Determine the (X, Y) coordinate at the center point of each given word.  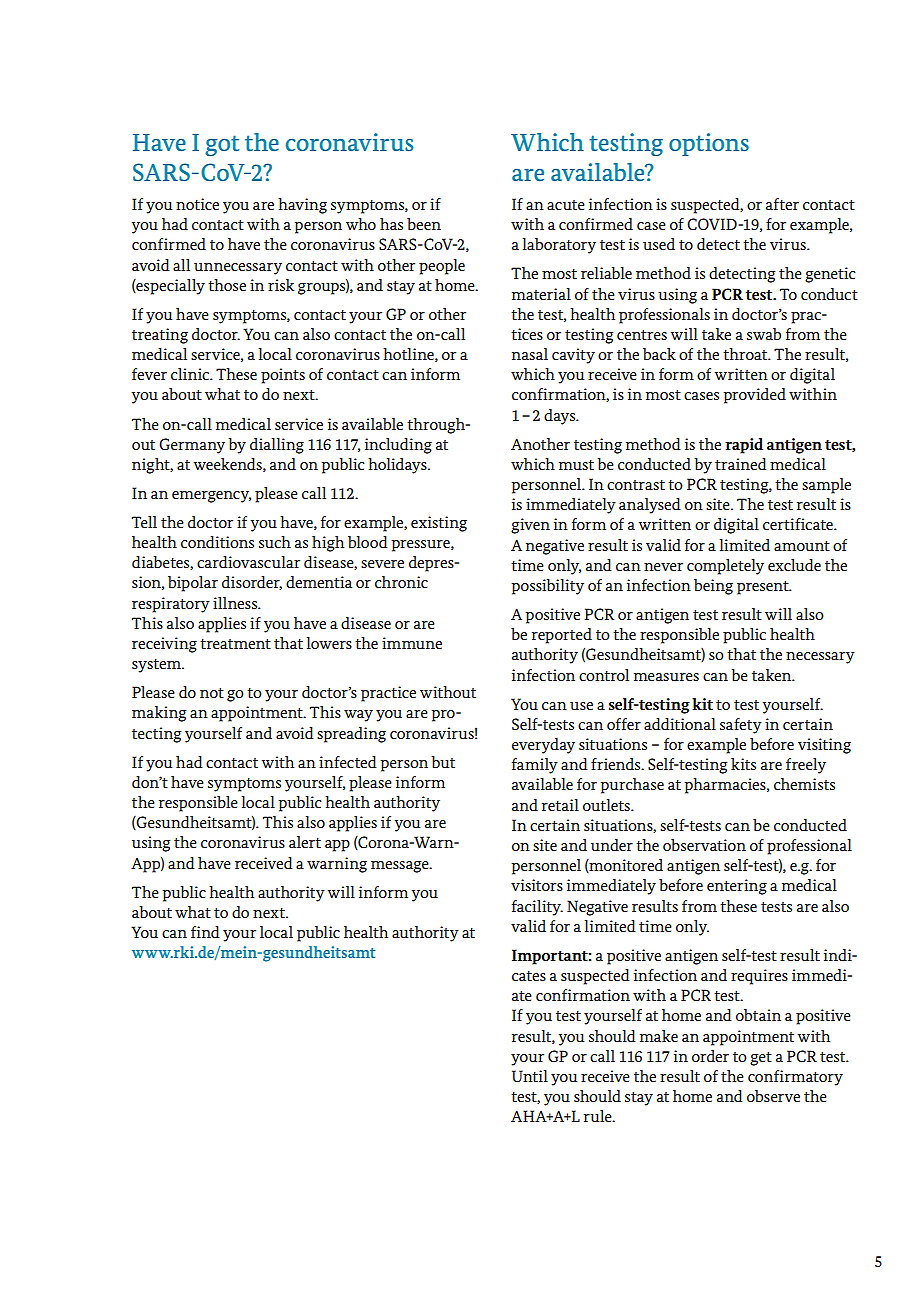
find (205, 932)
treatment (235, 644)
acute (566, 205)
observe (773, 1096)
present (764, 588)
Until (530, 1076)
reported (562, 636)
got (222, 145)
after (782, 204)
